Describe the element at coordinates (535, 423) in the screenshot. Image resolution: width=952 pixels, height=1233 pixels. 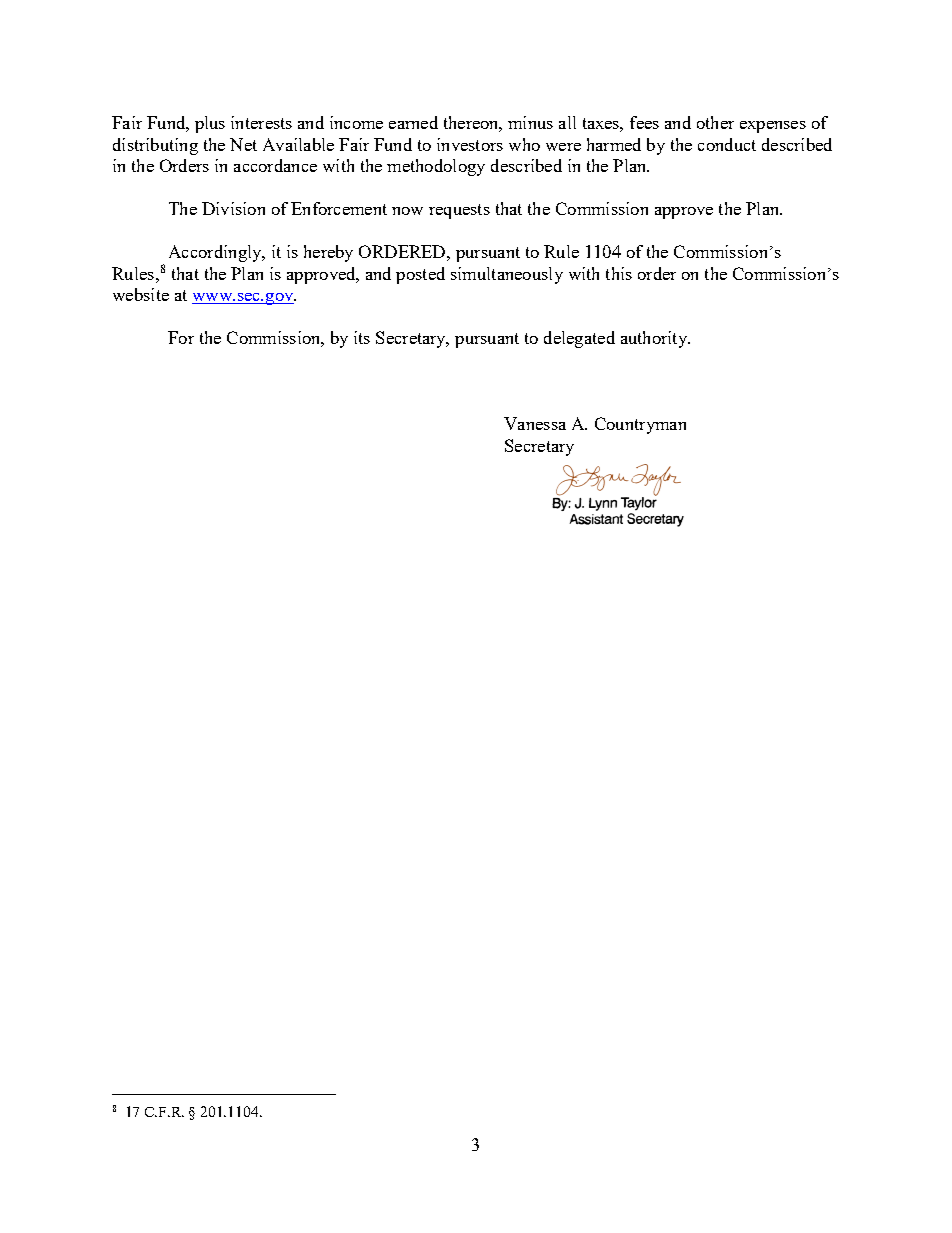
I see `Vanessa` at that location.
